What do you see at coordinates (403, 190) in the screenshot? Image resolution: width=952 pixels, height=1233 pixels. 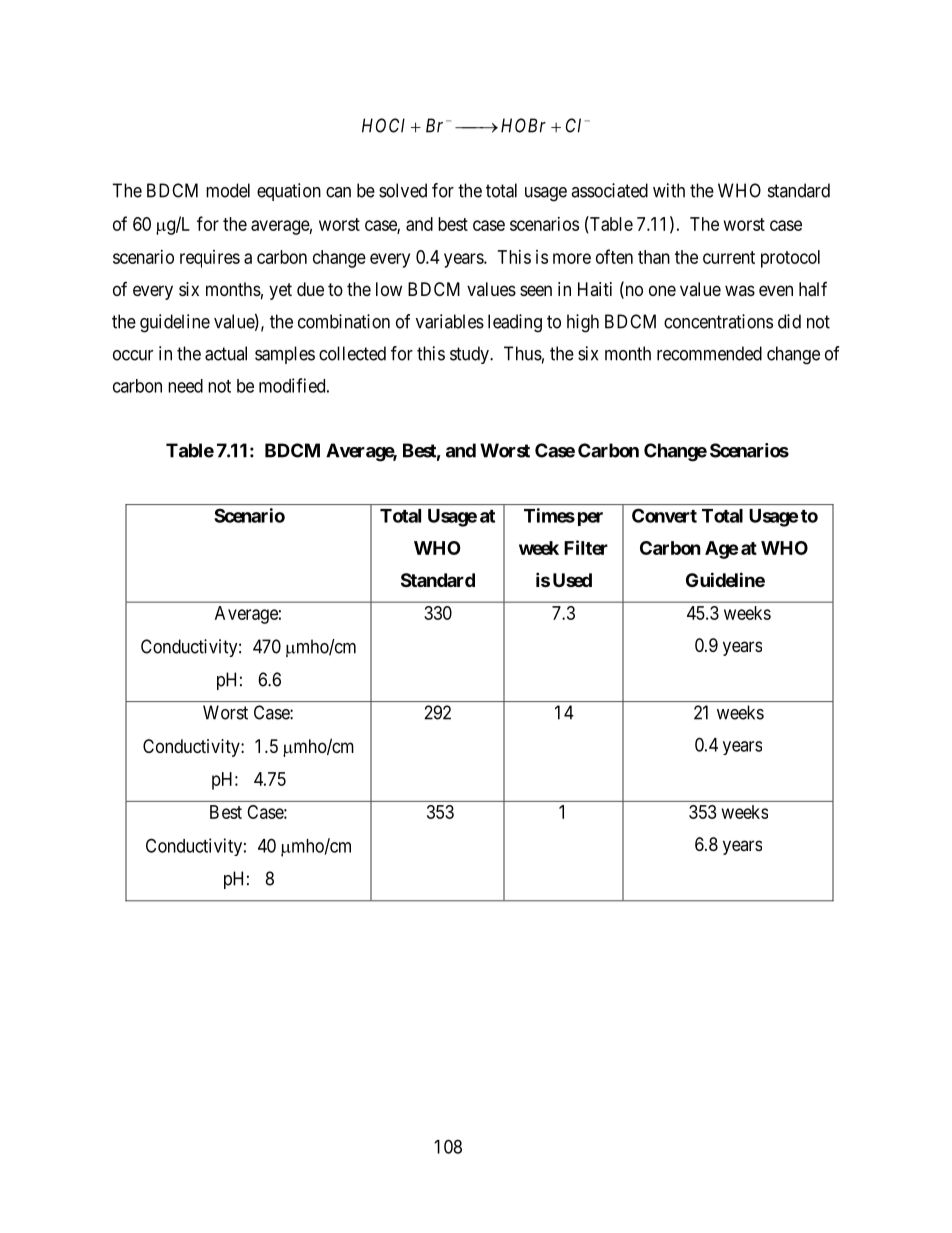 I see `solved` at bounding box center [403, 190].
